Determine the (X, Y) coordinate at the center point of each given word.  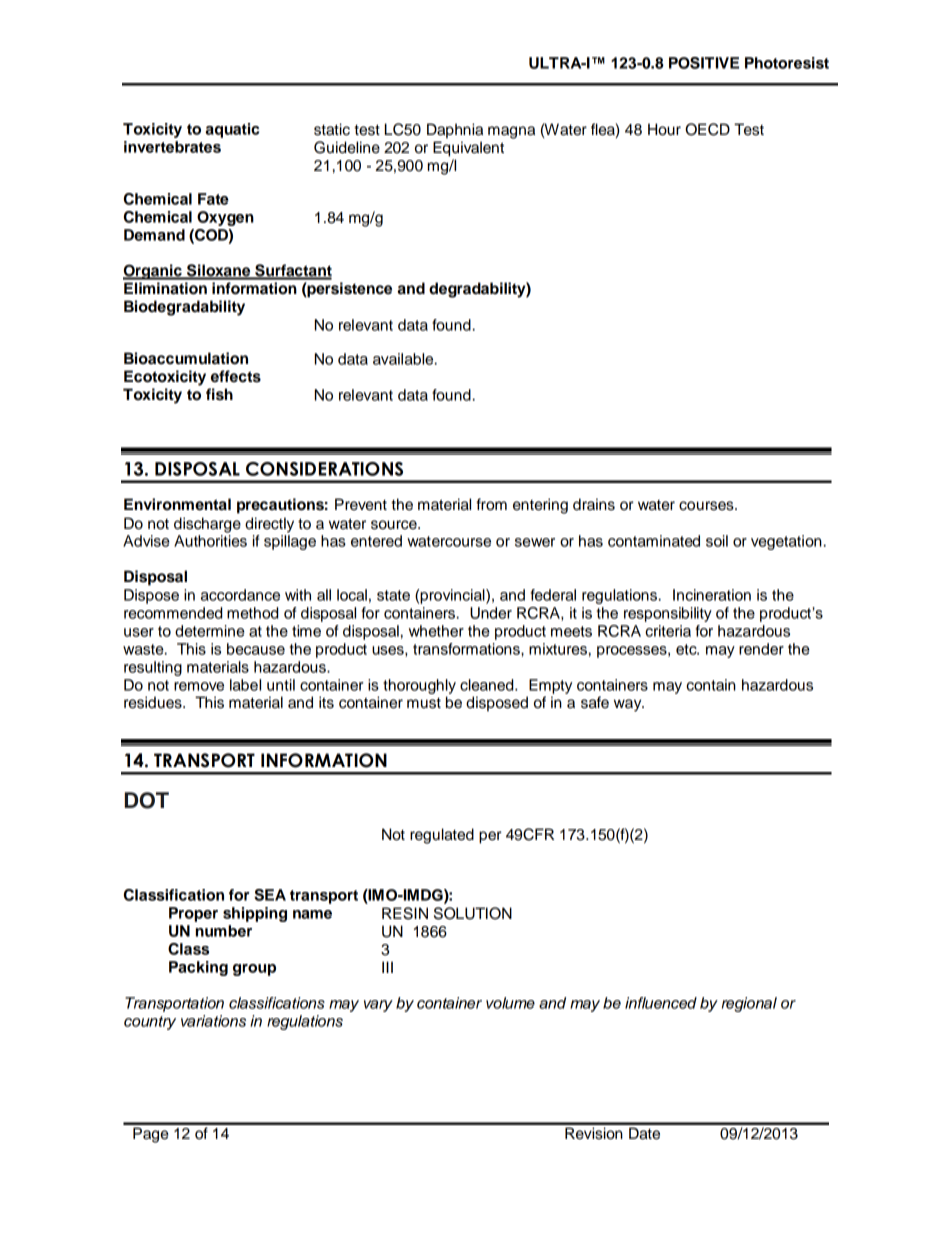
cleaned (488, 685)
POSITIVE (704, 63)
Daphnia (455, 131)
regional (749, 1004)
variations (213, 1021)
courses (707, 506)
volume (510, 1003)
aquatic (232, 130)
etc (687, 649)
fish (219, 394)
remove (199, 686)
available (404, 359)
